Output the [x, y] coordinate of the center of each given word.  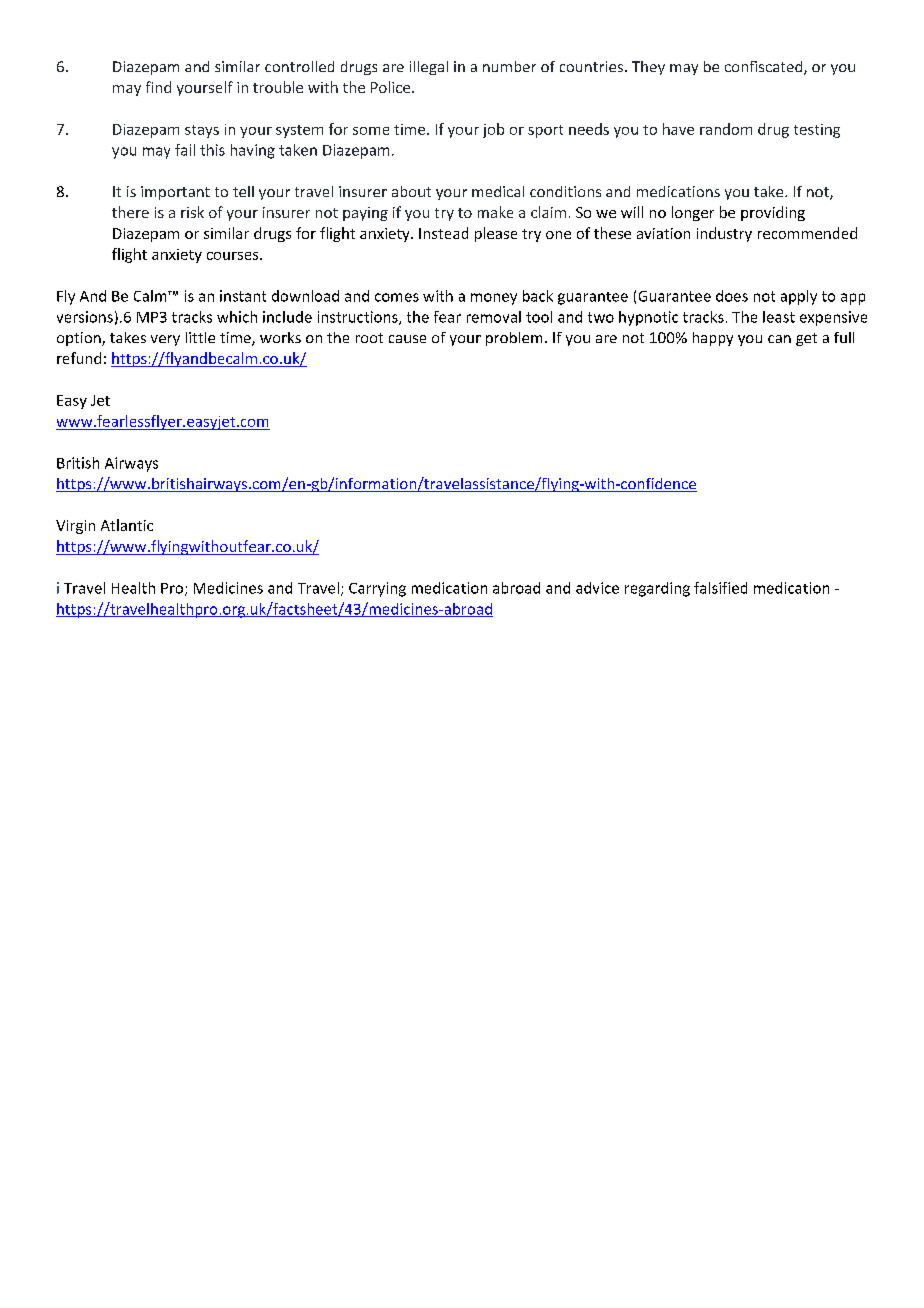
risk [192, 212]
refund [79, 358]
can [779, 339]
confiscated [765, 68]
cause [407, 339]
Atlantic [127, 525]
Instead [443, 233]
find [158, 87]
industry [724, 234]
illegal [429, 68]
